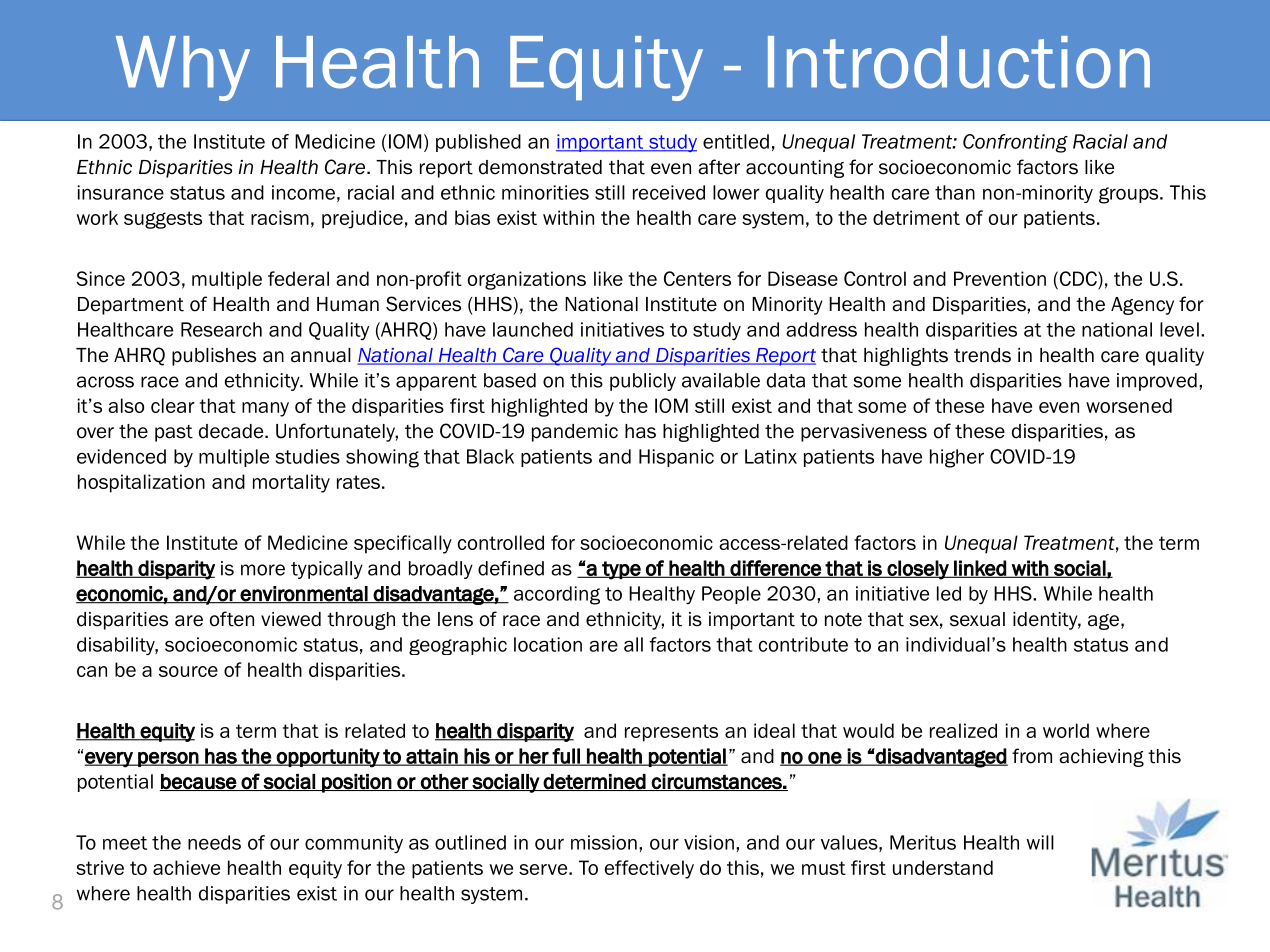 The image size is (1270, 952). Describe the element at coordinates (604, 842) in the screenshot. I see `mission` at that location.
